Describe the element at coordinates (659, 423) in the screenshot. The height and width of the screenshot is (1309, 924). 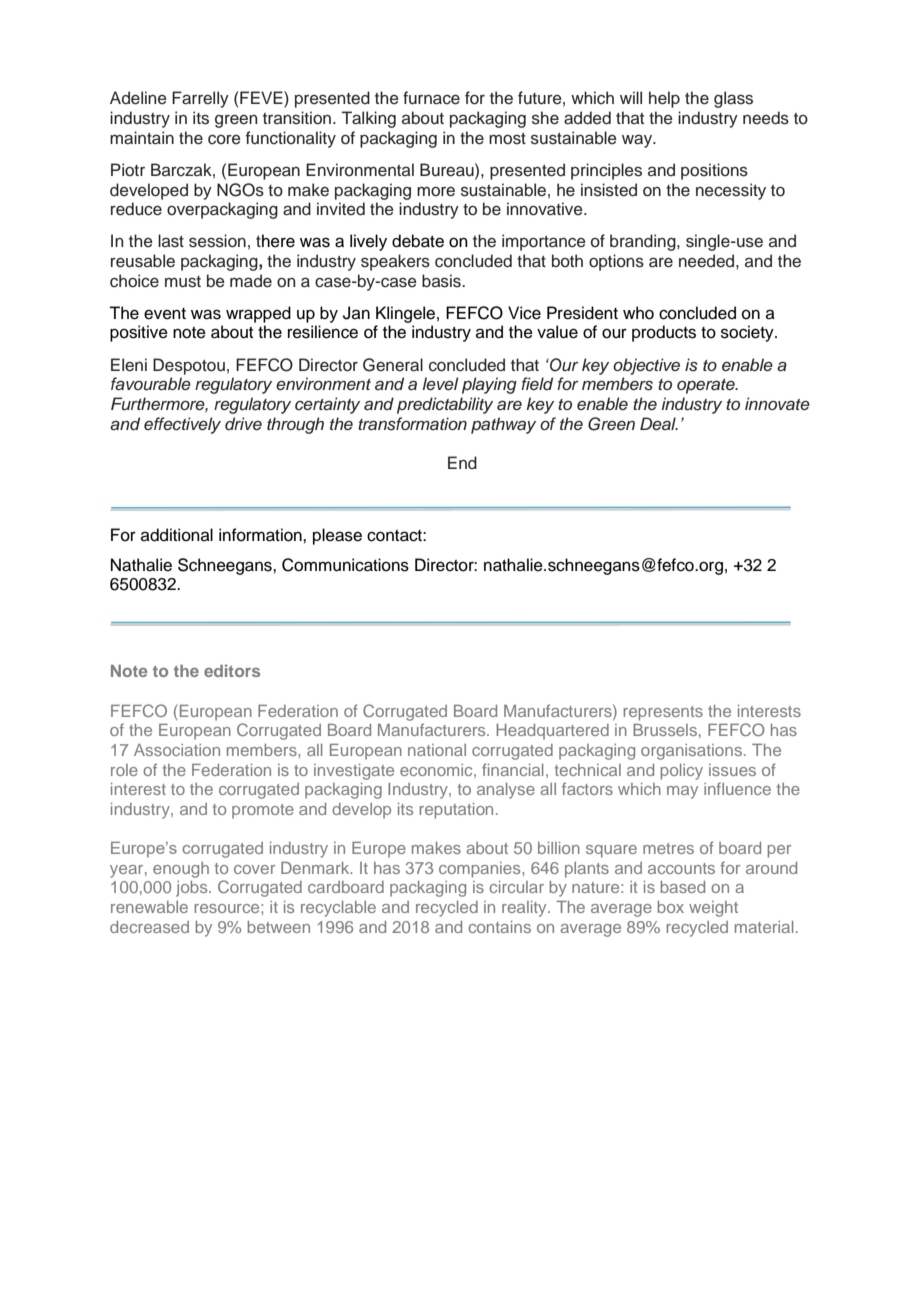
I see `Deal` at that location.
